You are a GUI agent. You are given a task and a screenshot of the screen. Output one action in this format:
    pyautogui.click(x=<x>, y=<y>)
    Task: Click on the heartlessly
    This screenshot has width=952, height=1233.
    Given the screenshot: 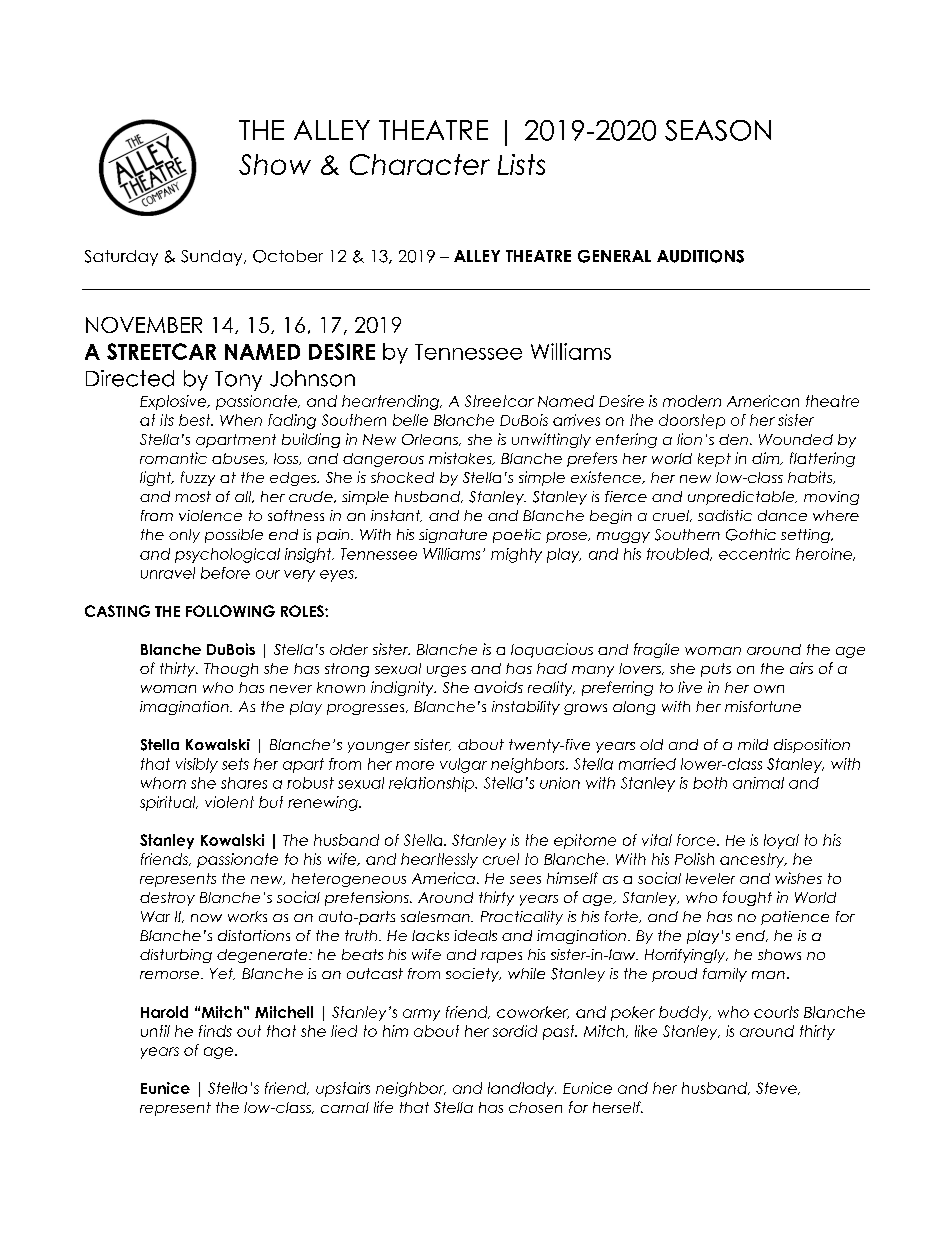 What is the action you would take?
    pyautogui.click(x=439, y=860)
